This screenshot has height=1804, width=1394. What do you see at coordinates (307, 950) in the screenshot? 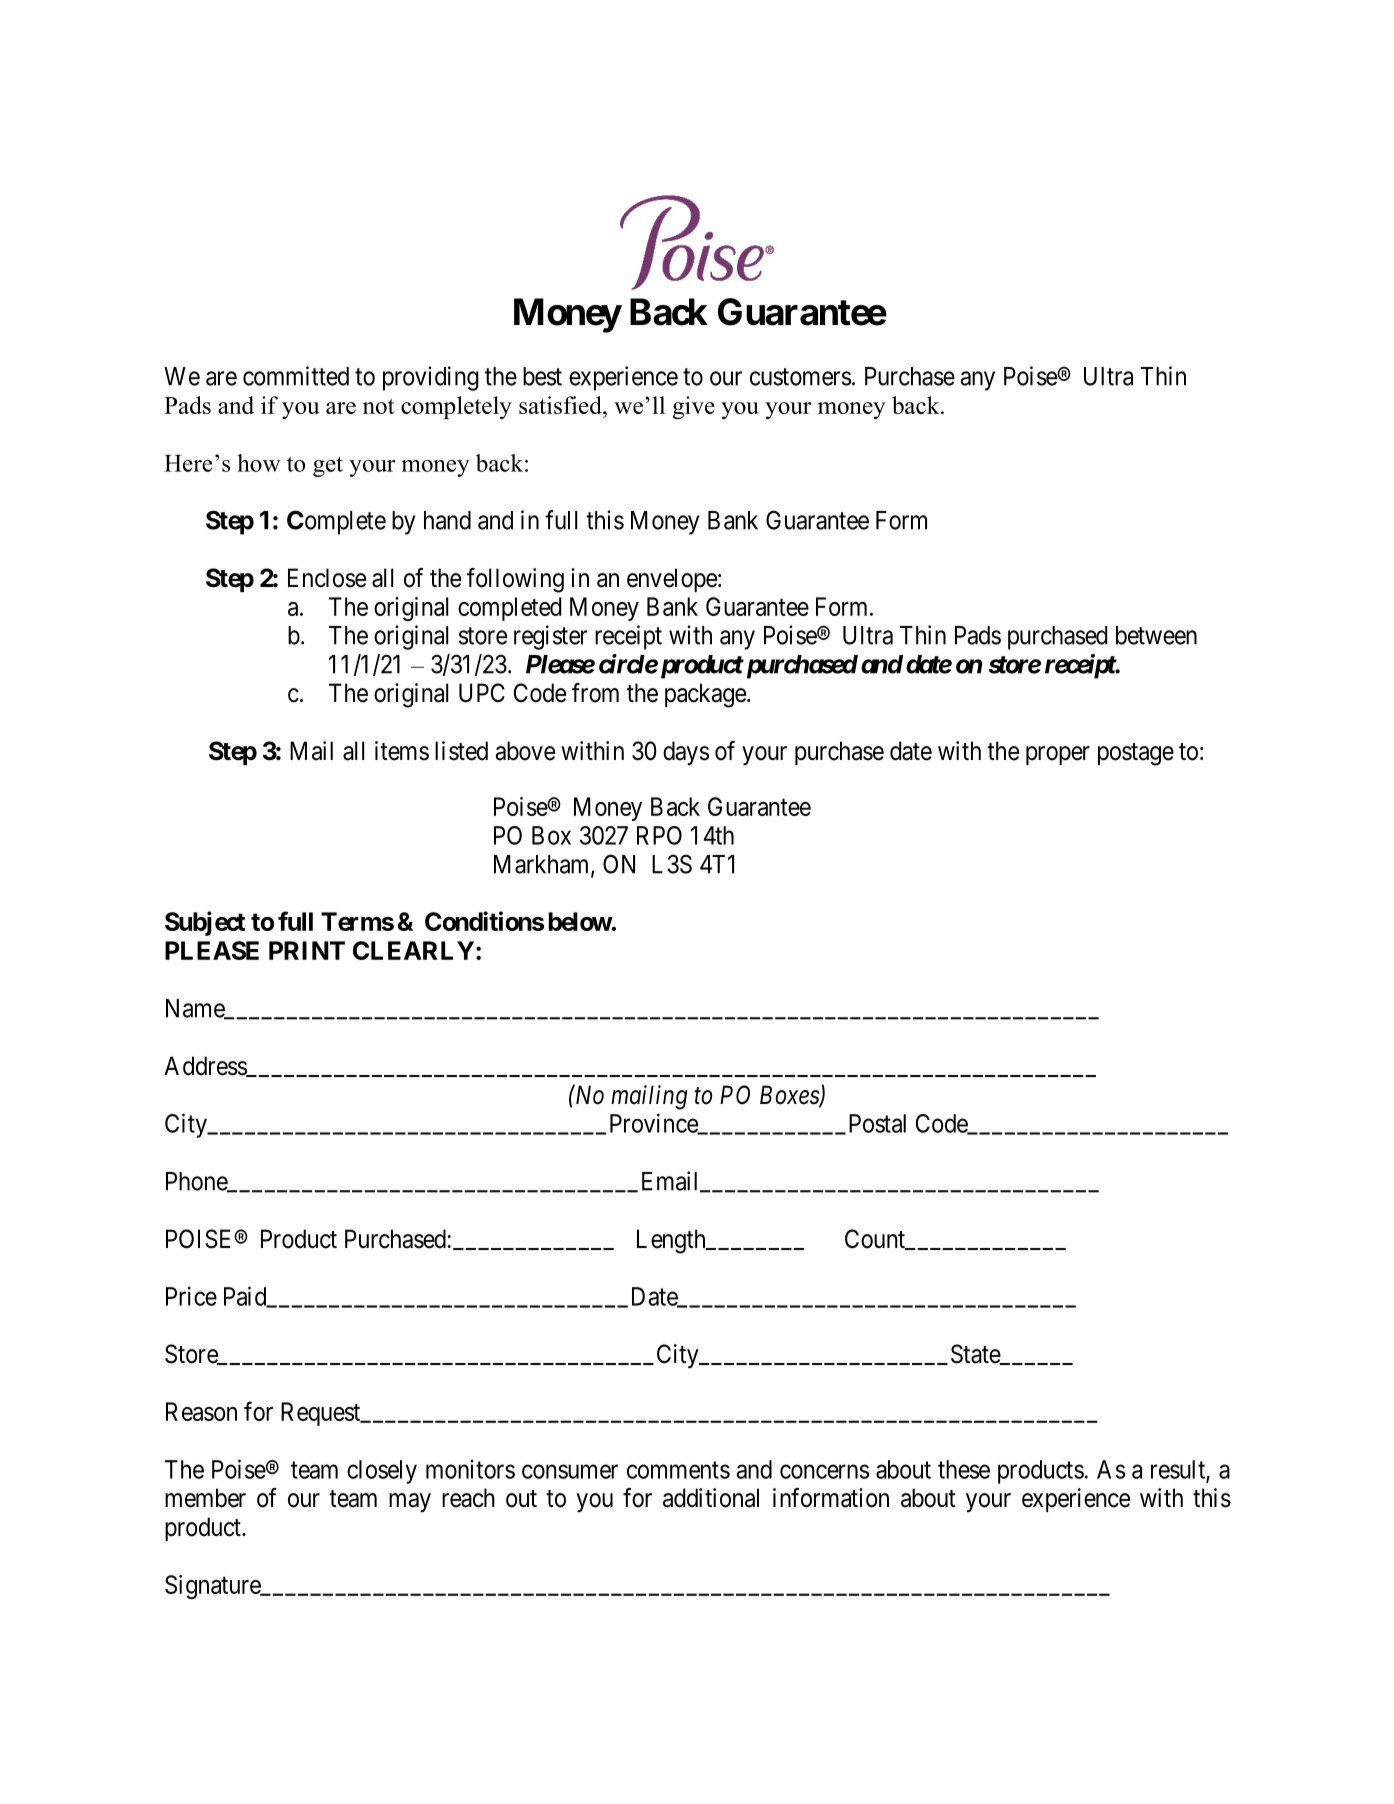
I see `PRINT` at bounding box center [307, 950].
